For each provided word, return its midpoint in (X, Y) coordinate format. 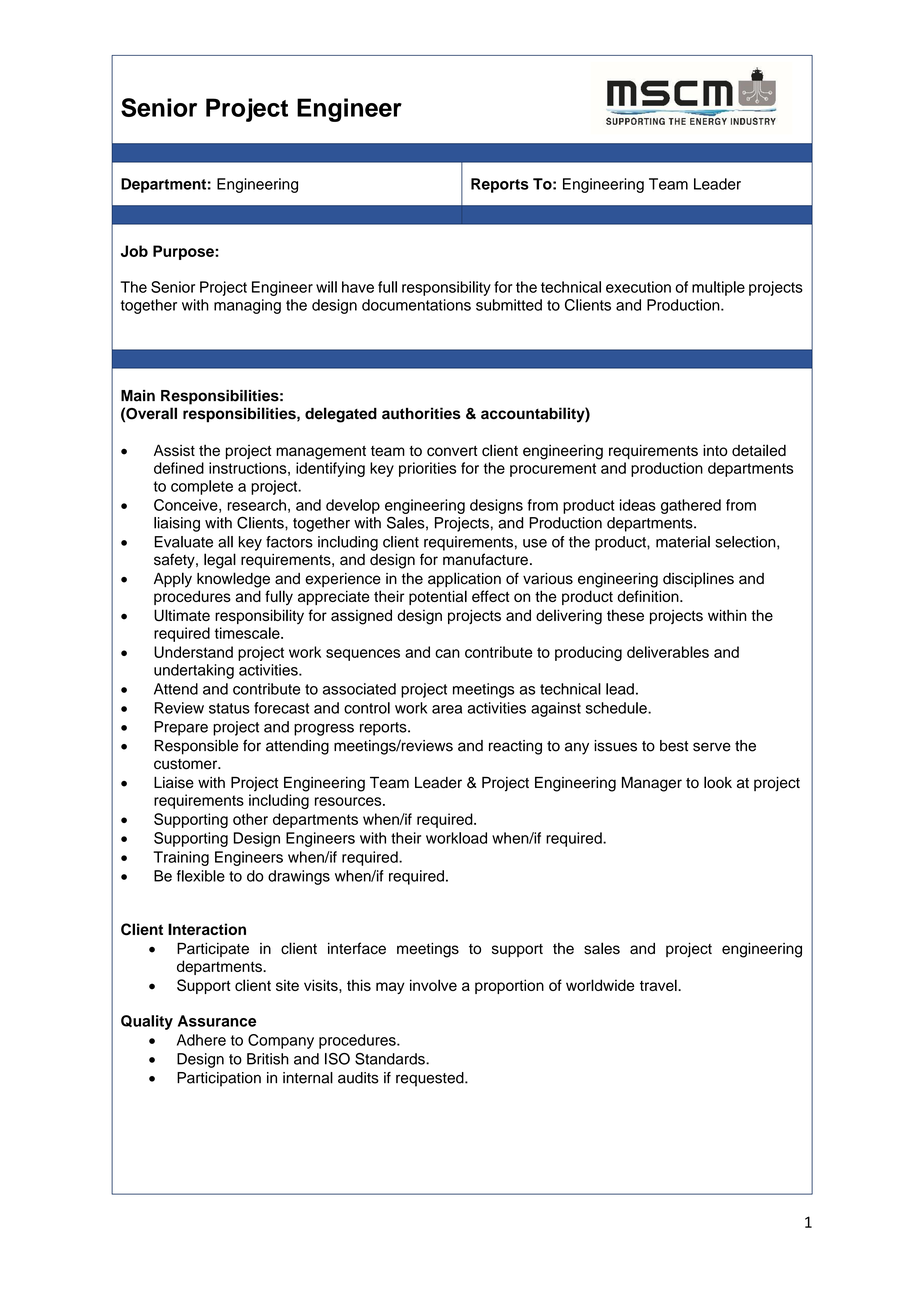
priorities (427, 469)
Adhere (201, 1040)
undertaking (194, 671)
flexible (201, 876)
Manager (652, 784)
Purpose (184, 252)
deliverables (668, 652)
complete (202, 487)
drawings (299, 877)
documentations (416, 305)
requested (431, 1079)
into (715, 450)
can (447, 653)
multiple (718, 288)
